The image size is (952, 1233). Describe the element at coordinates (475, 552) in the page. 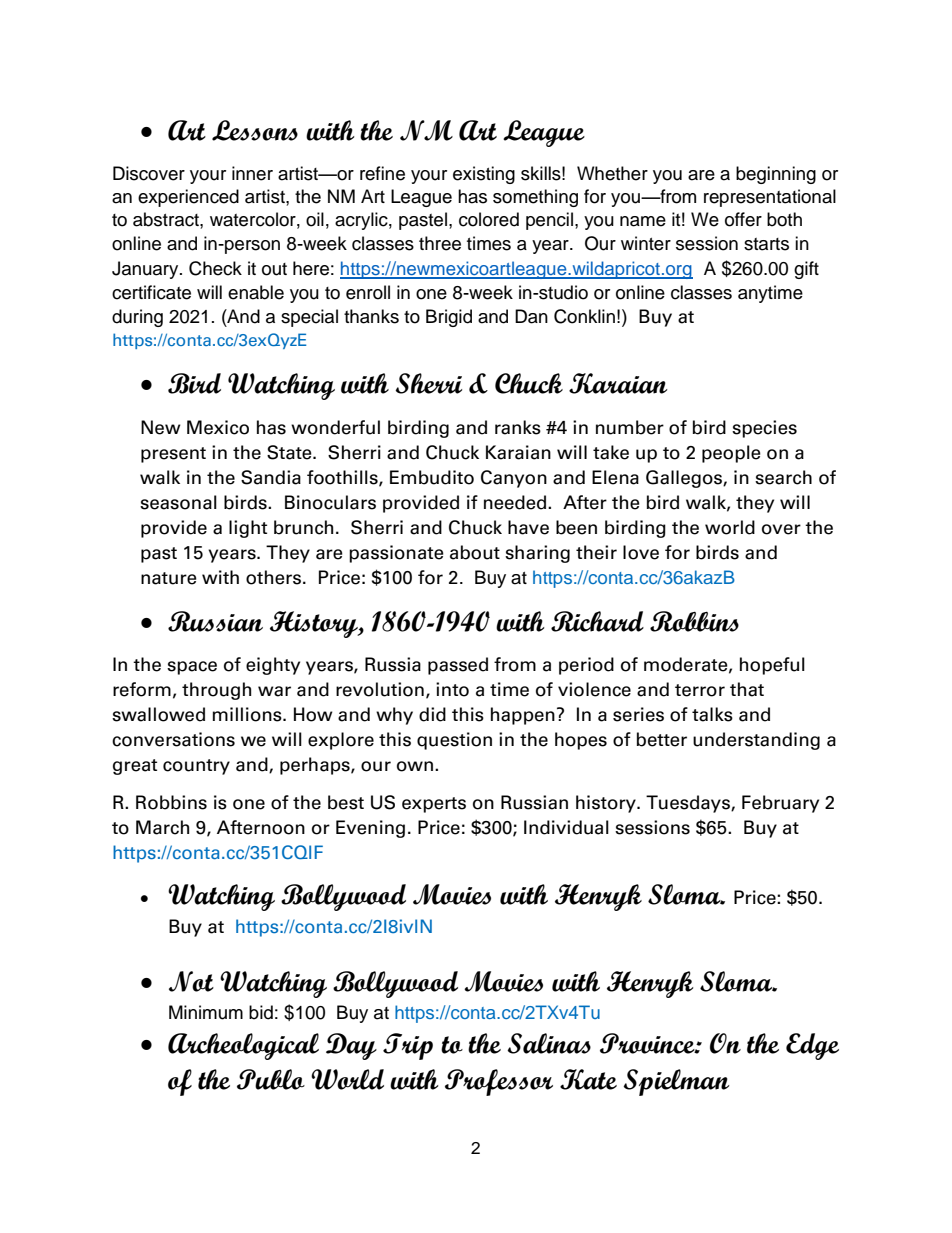

I see `about` at that location.
